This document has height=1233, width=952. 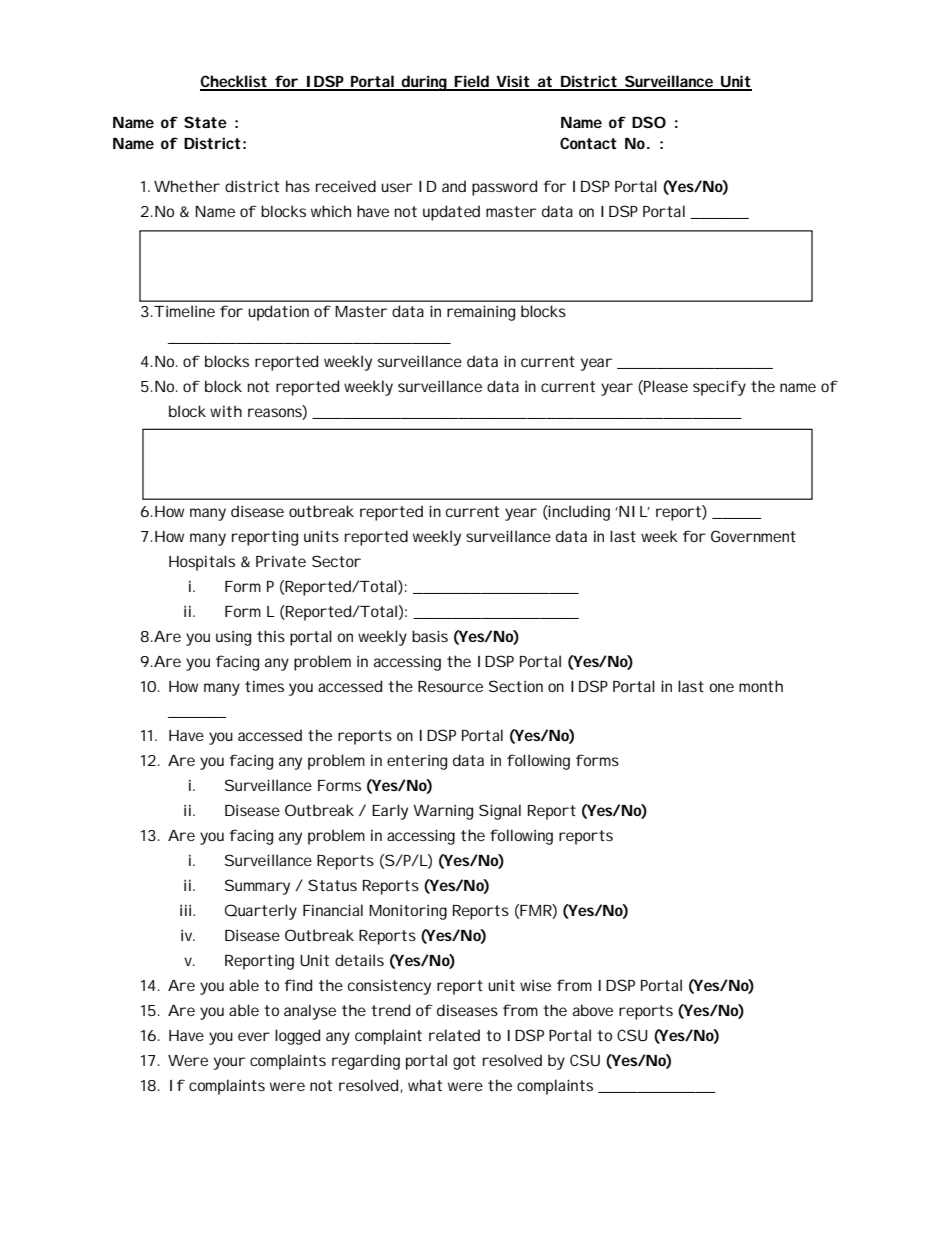 What do you see at coordinates (481, 313) in the document?
I see `remaining` at bounding box center [481, 313].
